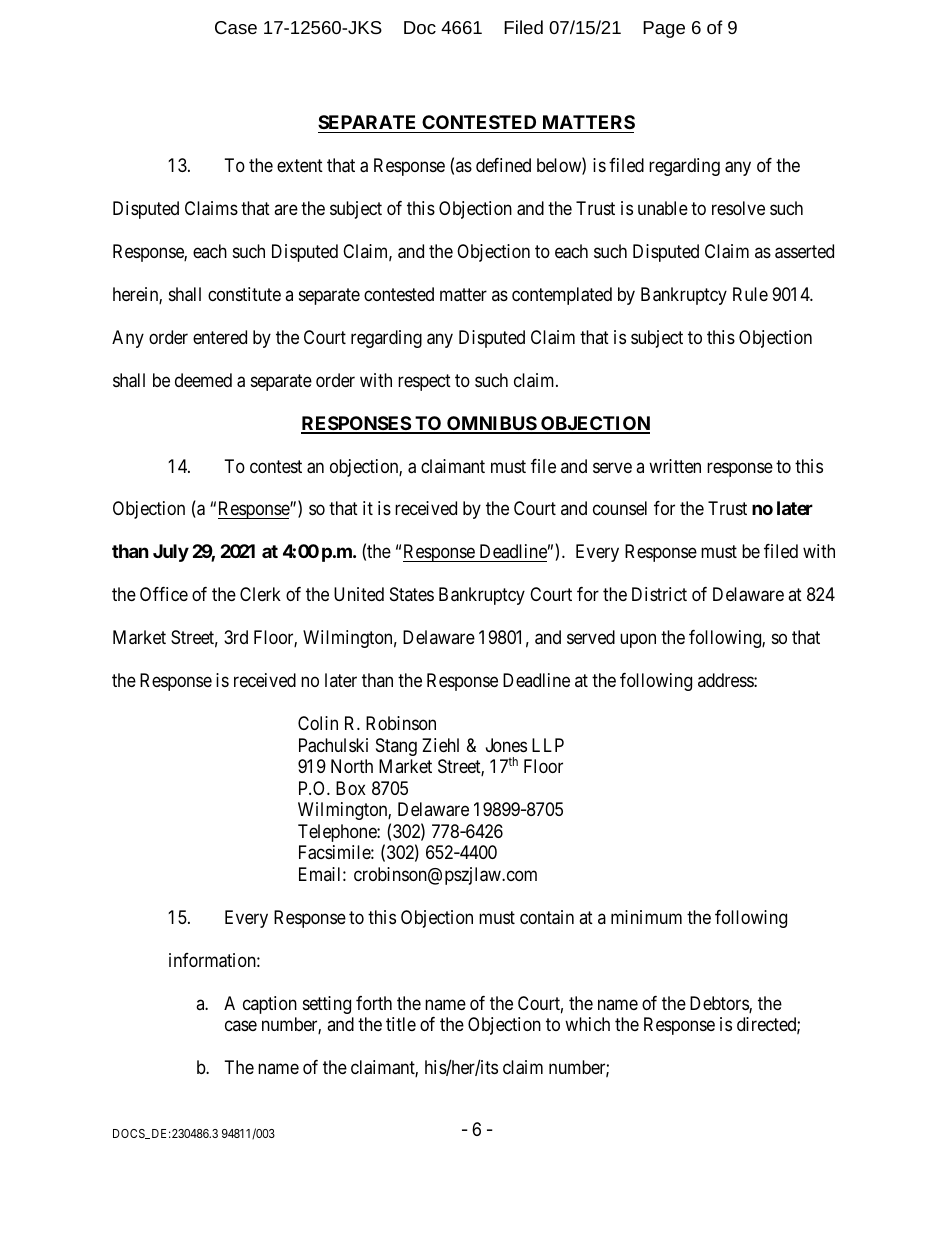  I want to click on defined, so click(503, 165).
